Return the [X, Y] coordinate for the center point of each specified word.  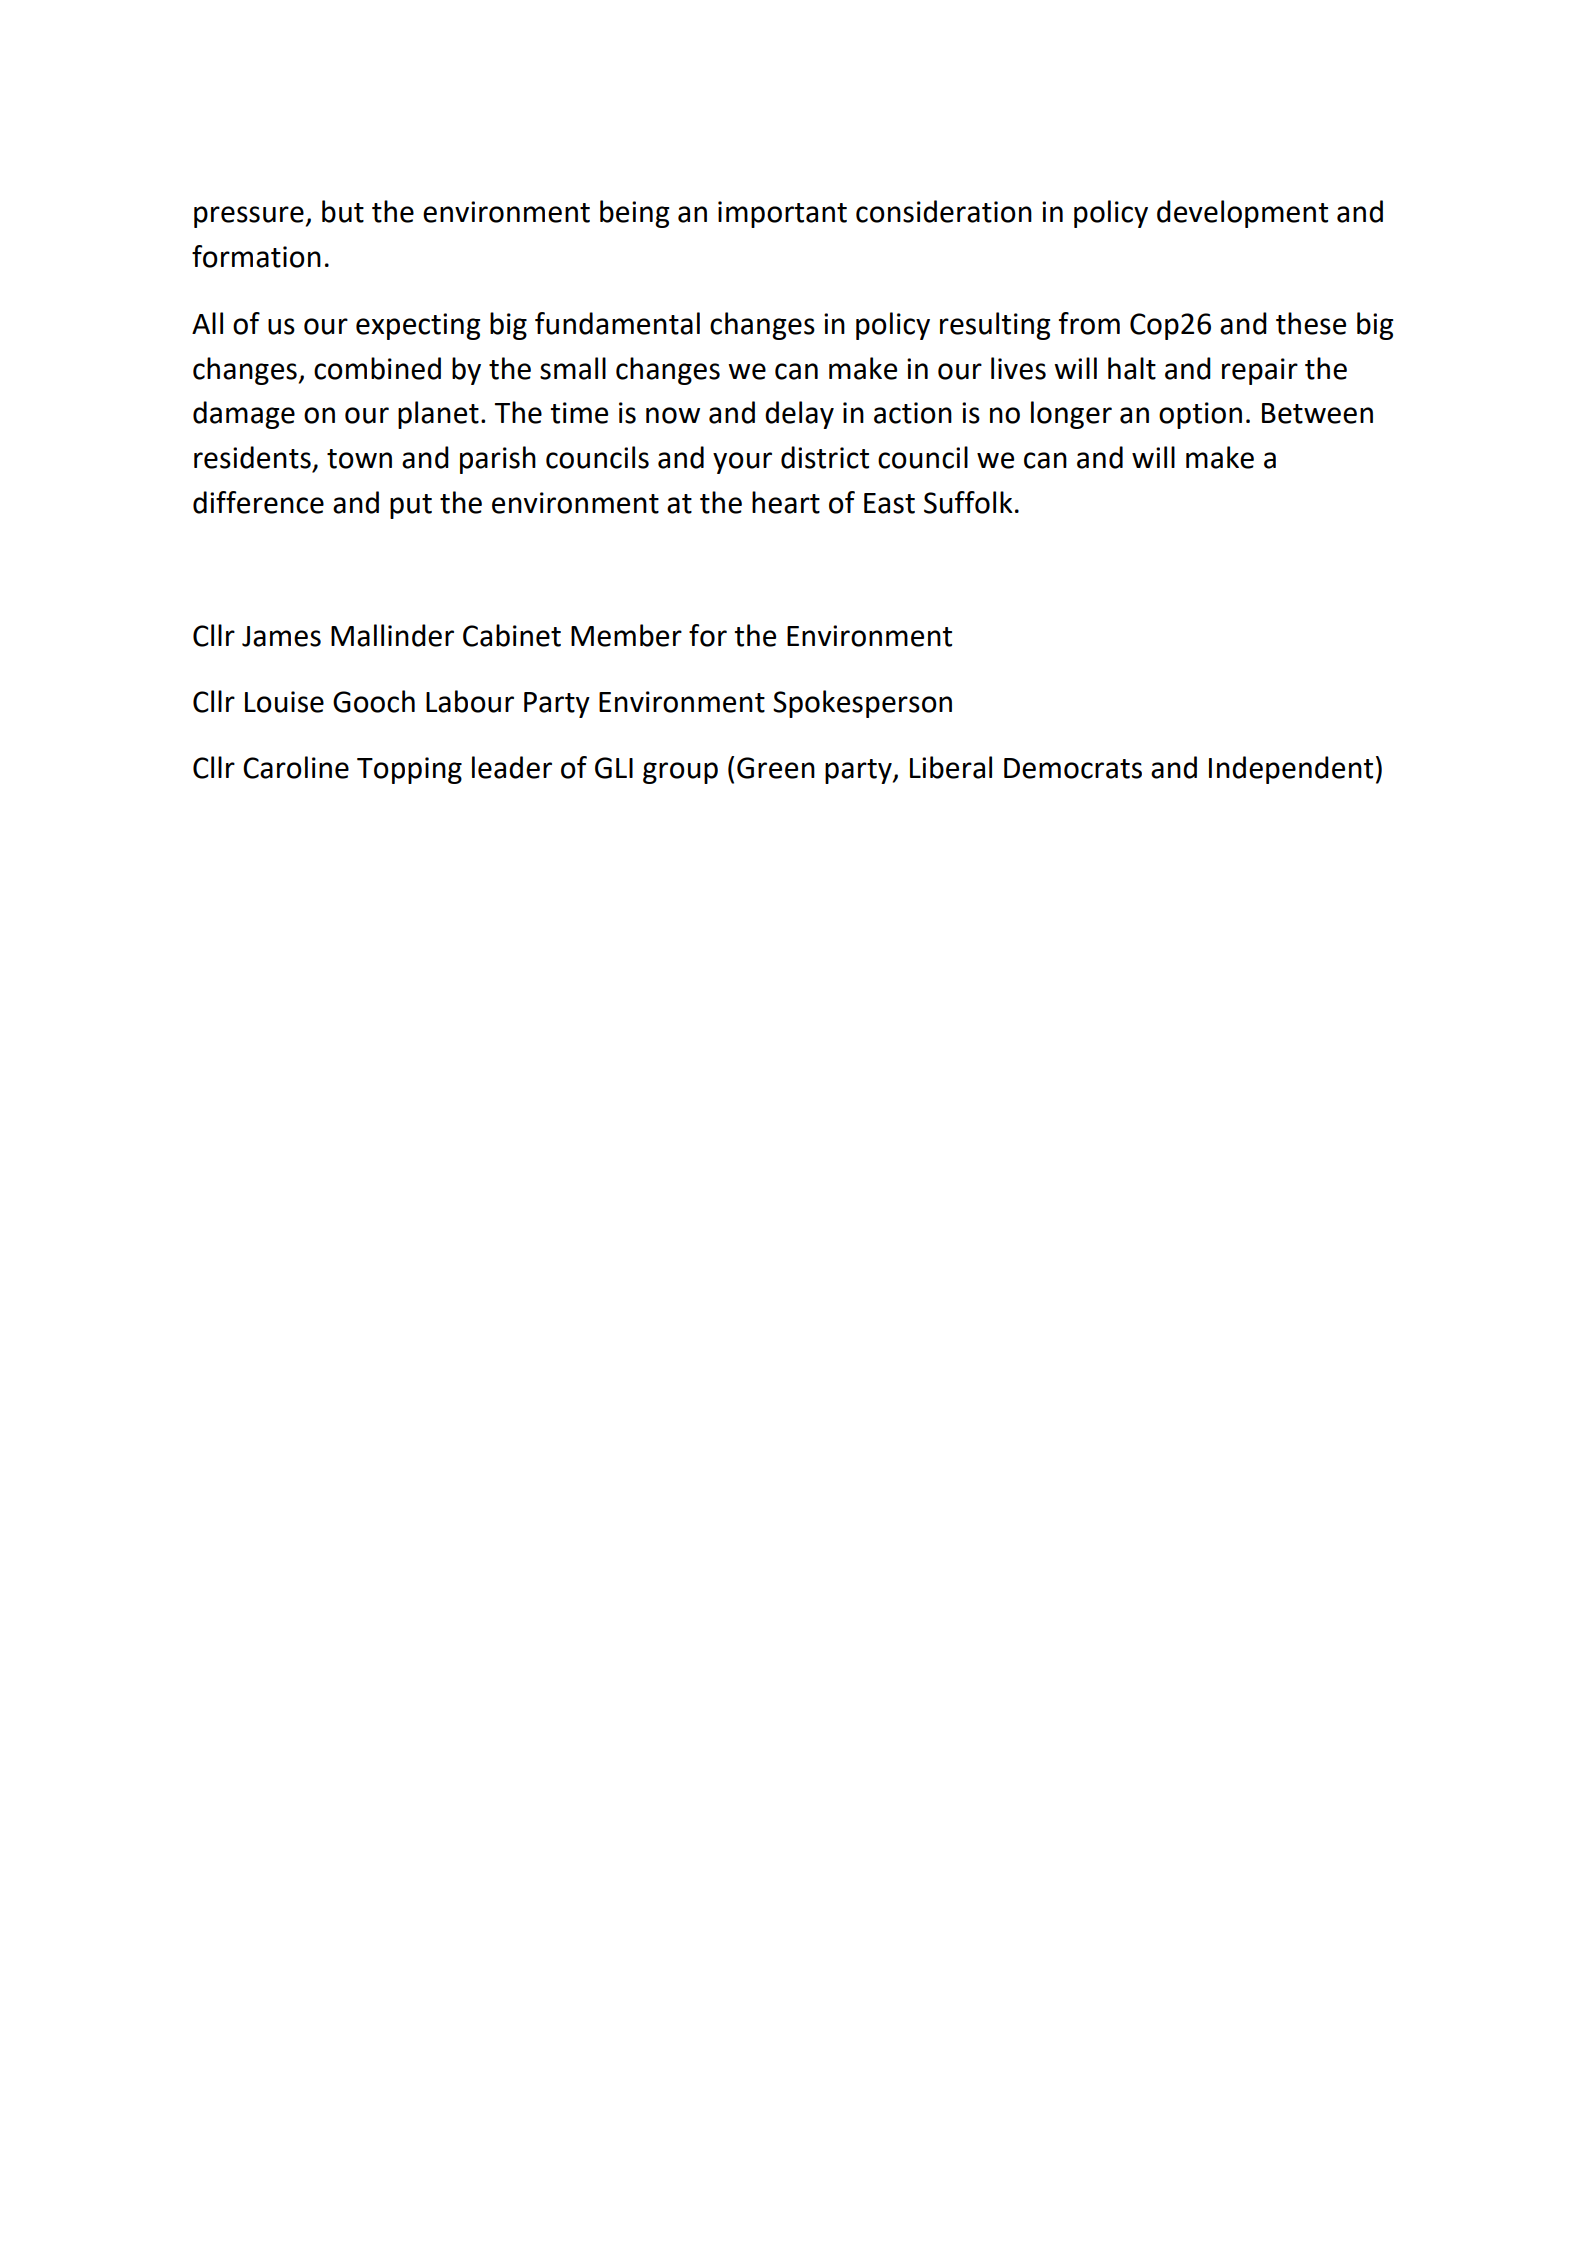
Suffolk [968, 502]
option [1200, 415]
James [281, 636]
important [782, 214]
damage [244, 415]
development [1242, 214]
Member [626, 635]
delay [799, 415]
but [343, 211]
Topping [409, 770]
